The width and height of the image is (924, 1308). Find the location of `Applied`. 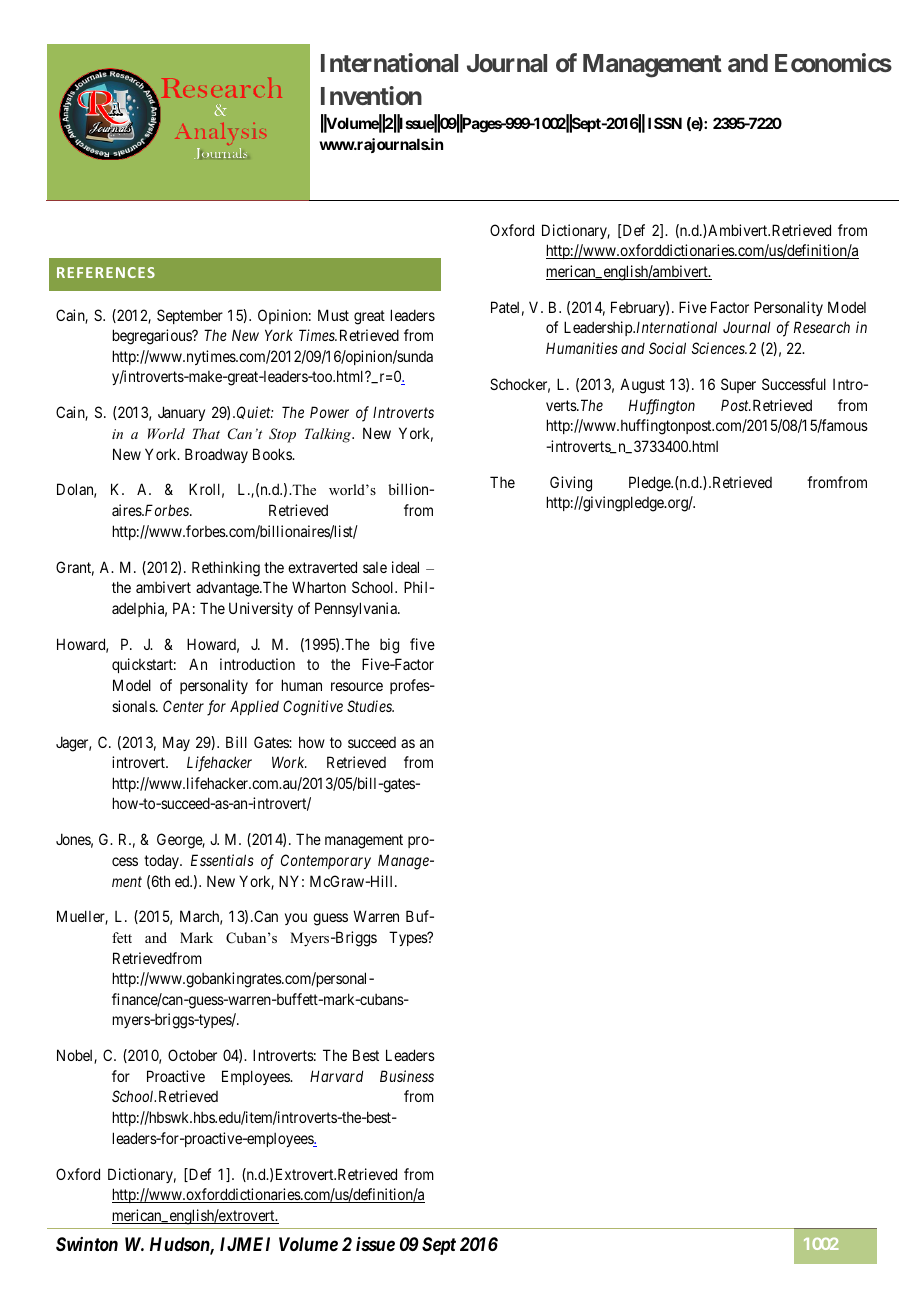

Applied is located at coordinates (254, 707).
